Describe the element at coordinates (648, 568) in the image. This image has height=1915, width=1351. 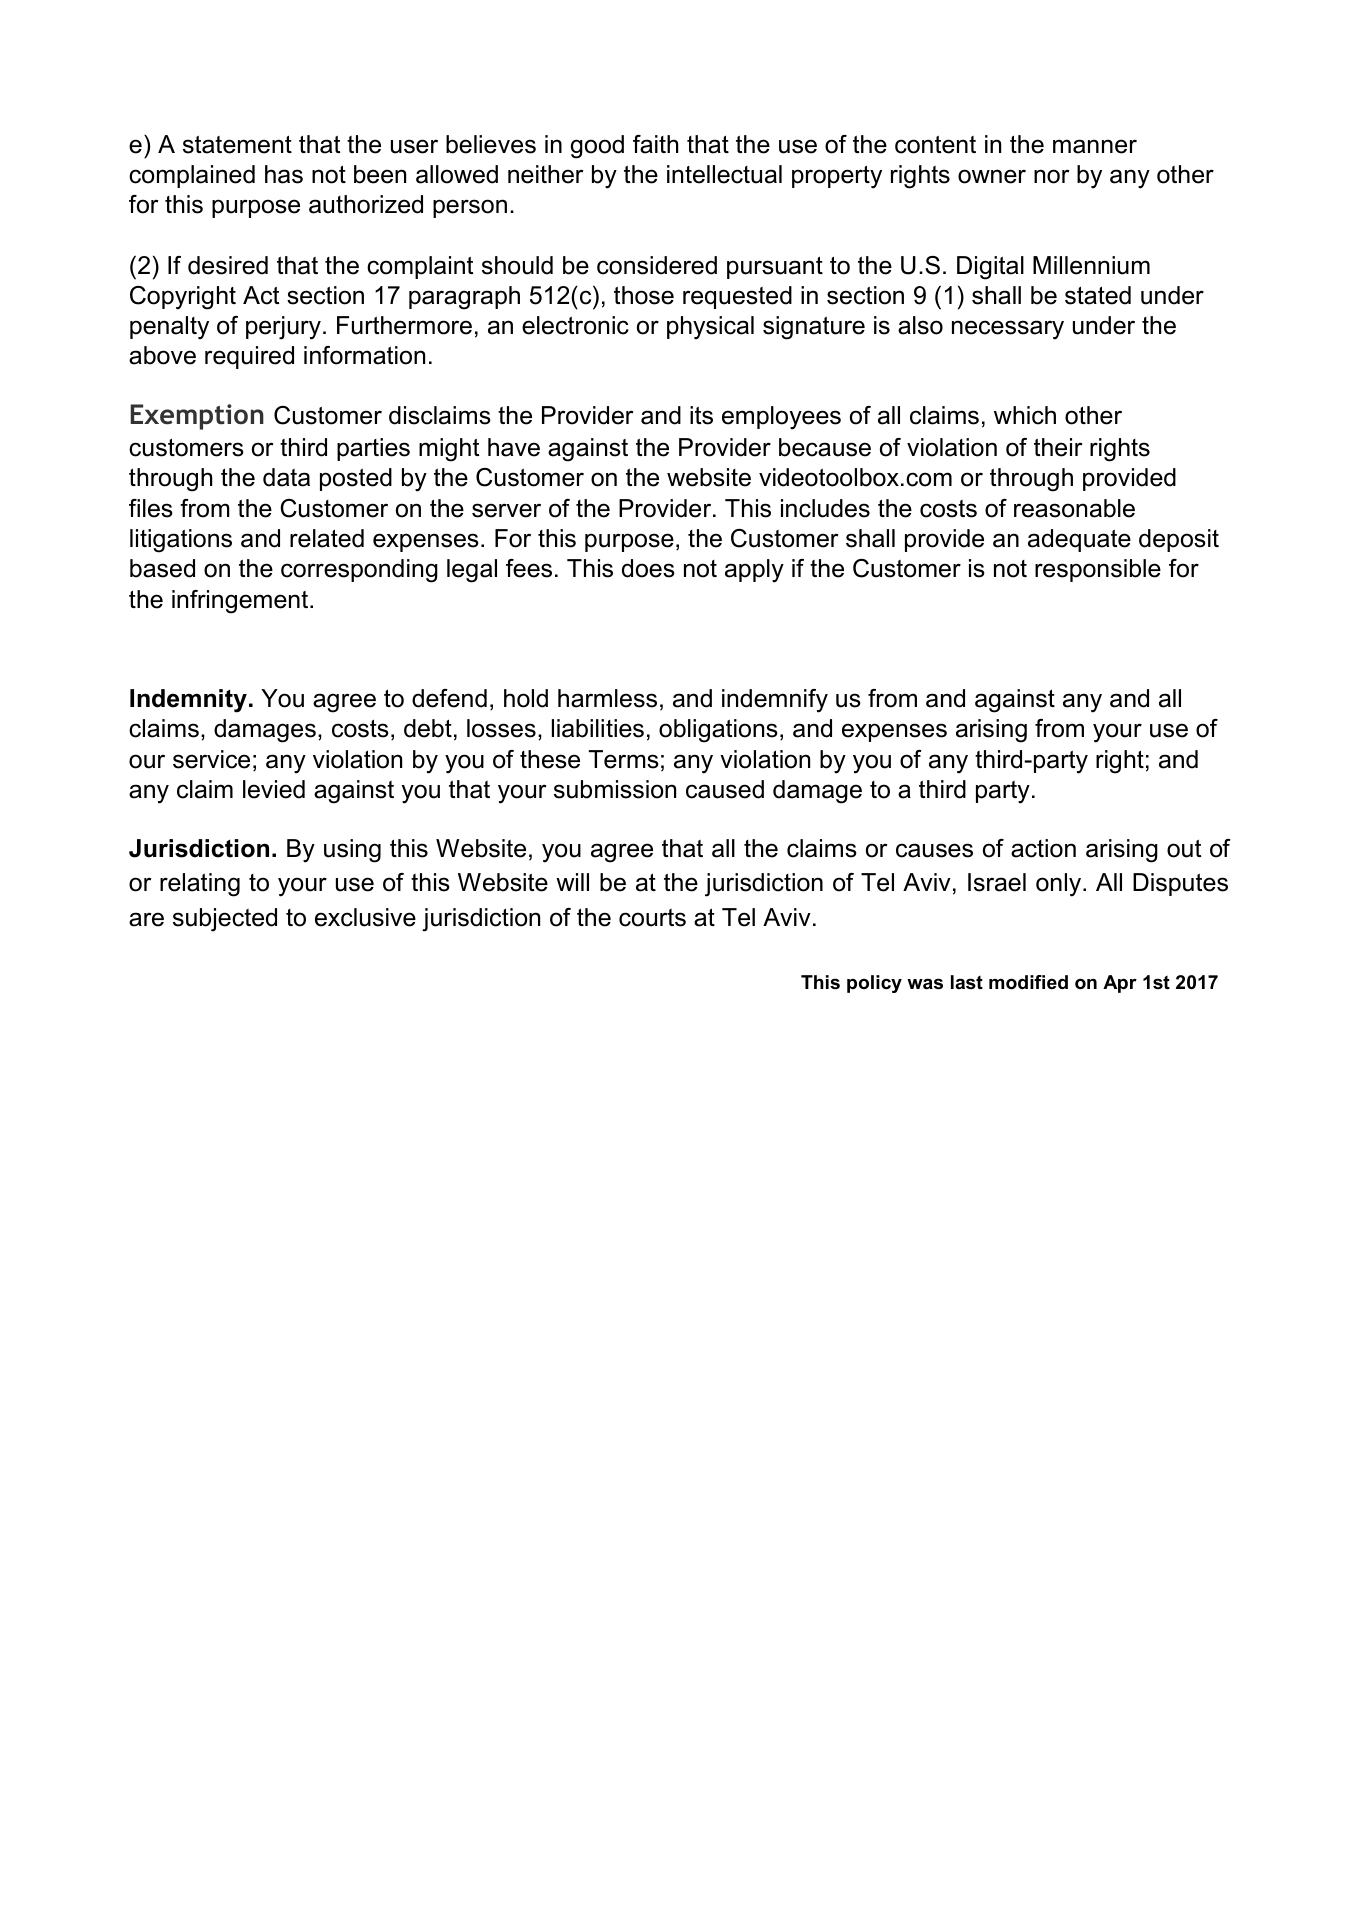
I see `does` at that location.
